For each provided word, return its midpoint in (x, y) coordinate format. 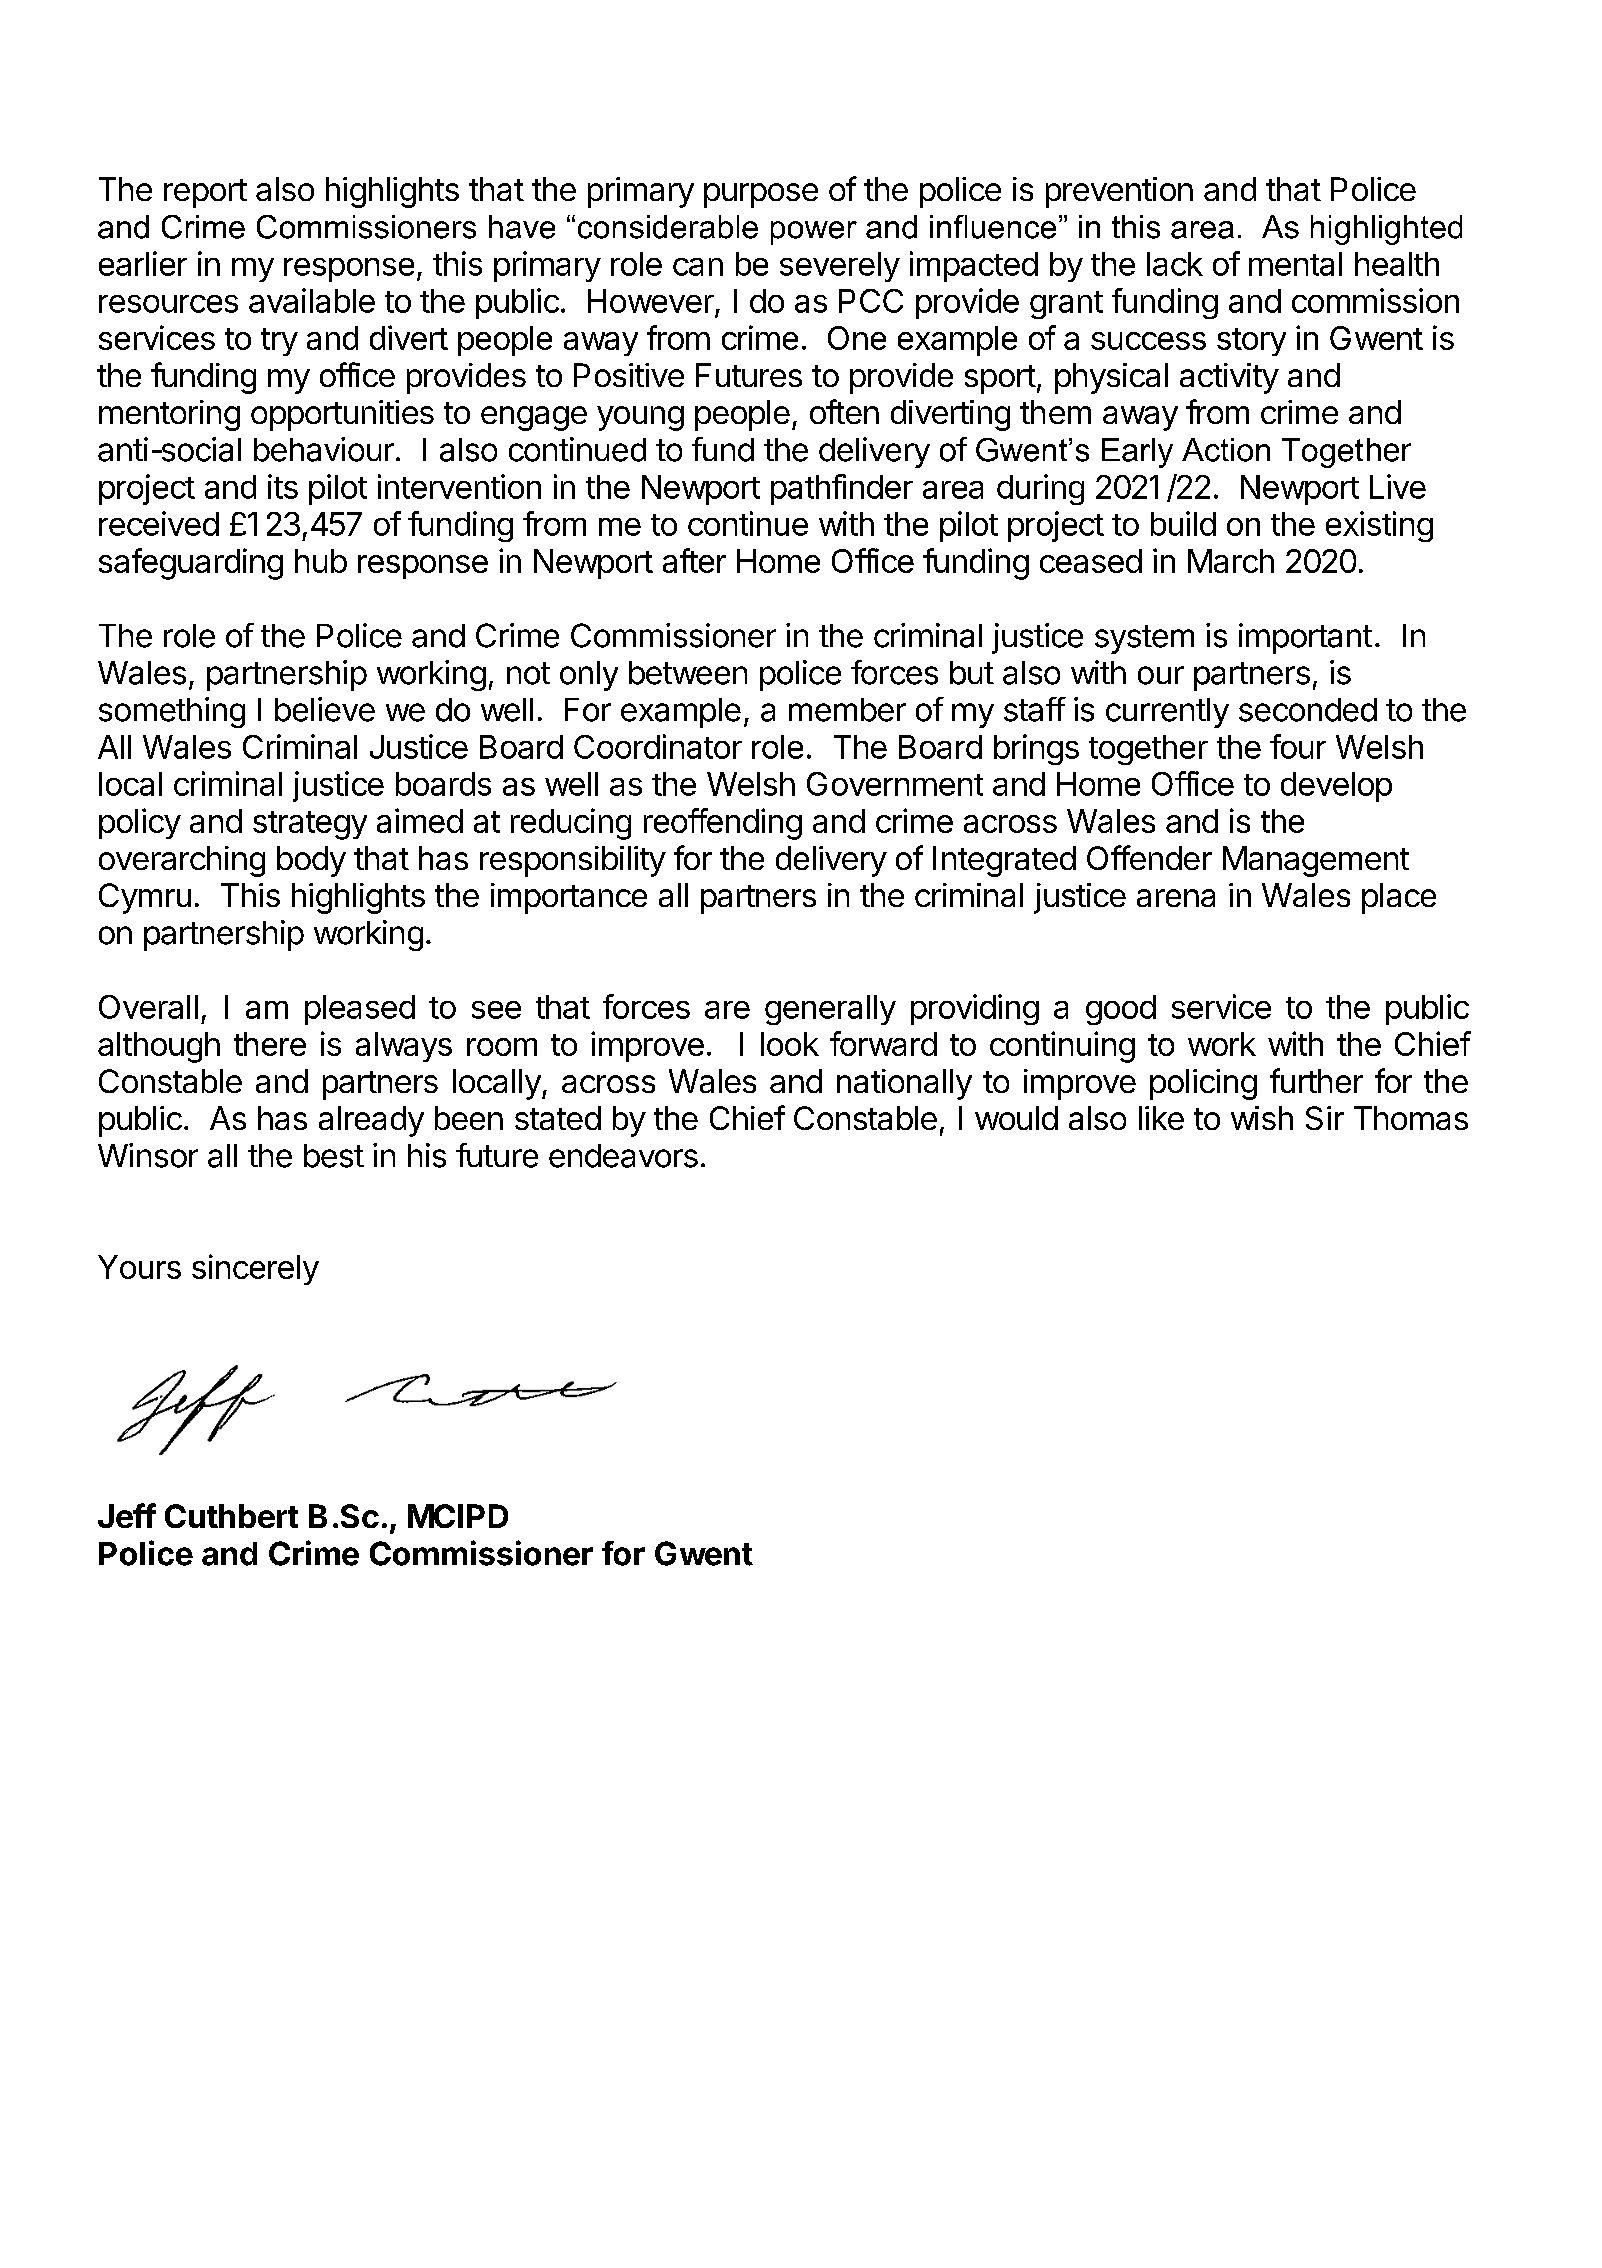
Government (895, 784)
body (311, 861)
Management (1316, 861)
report (205, 193)
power (814, 233)
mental (1295, 264)
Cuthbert (231, 1516)
